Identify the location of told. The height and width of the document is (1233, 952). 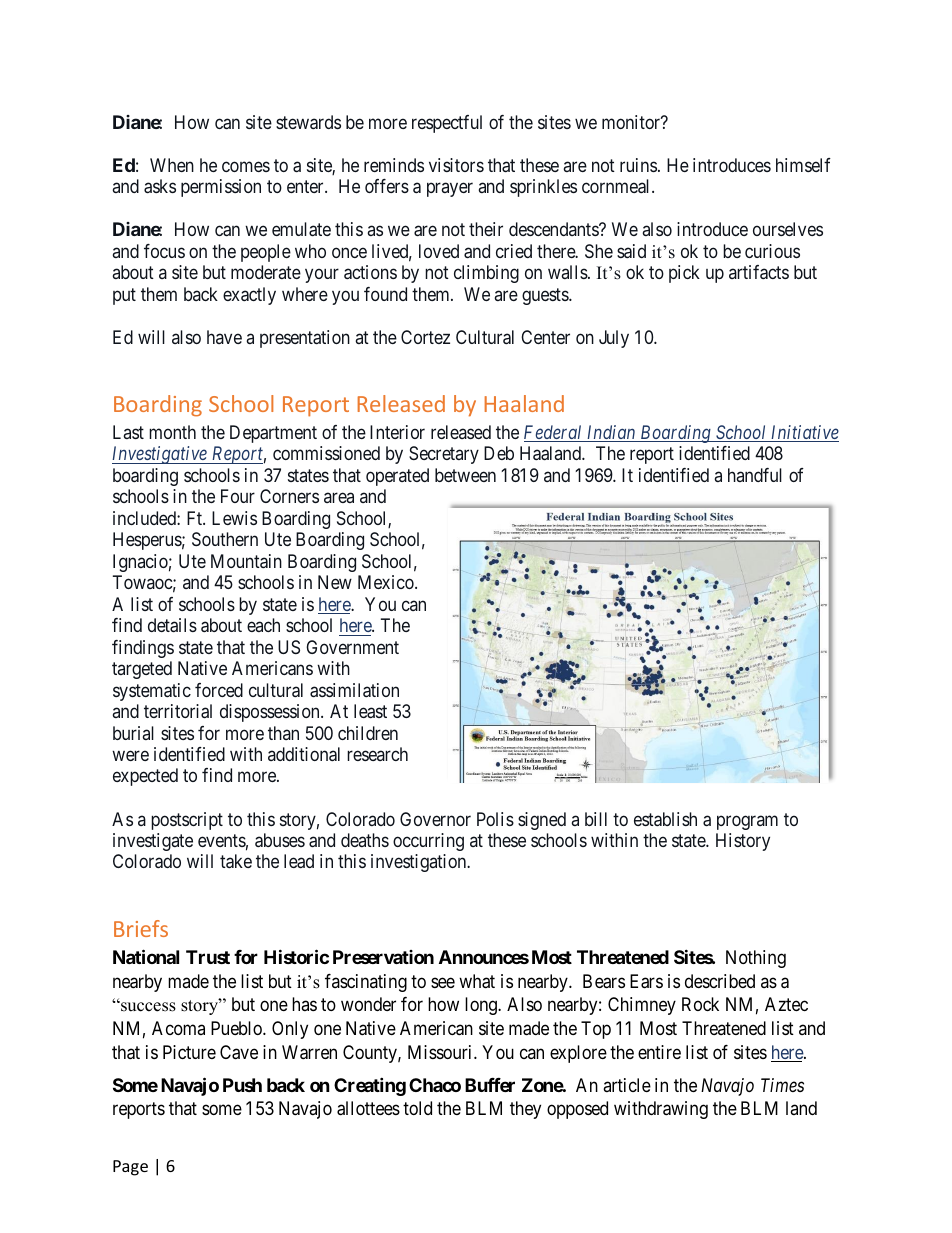
(417, 1108).
